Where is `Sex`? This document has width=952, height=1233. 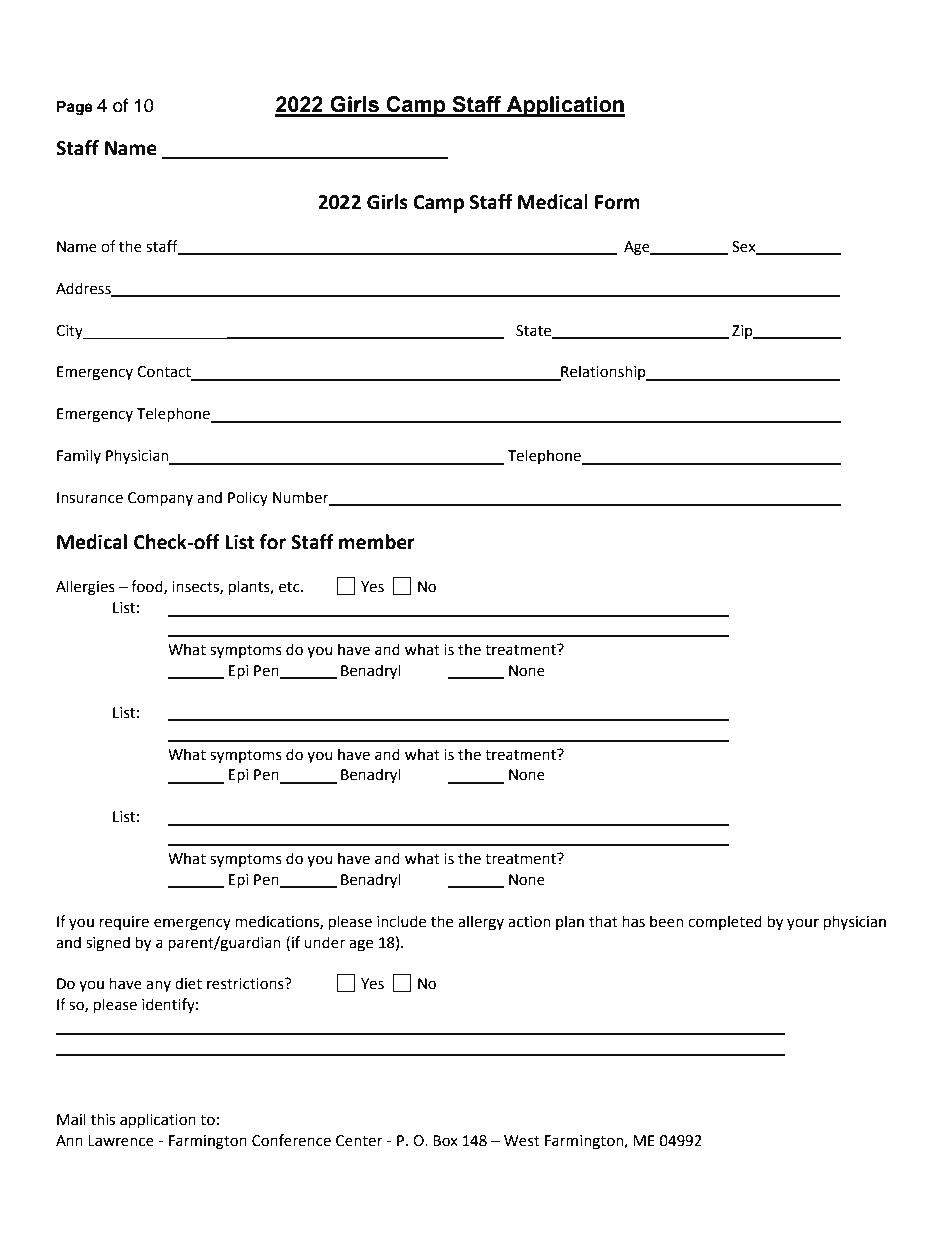
Sex is located at coordinates (745, 247).
